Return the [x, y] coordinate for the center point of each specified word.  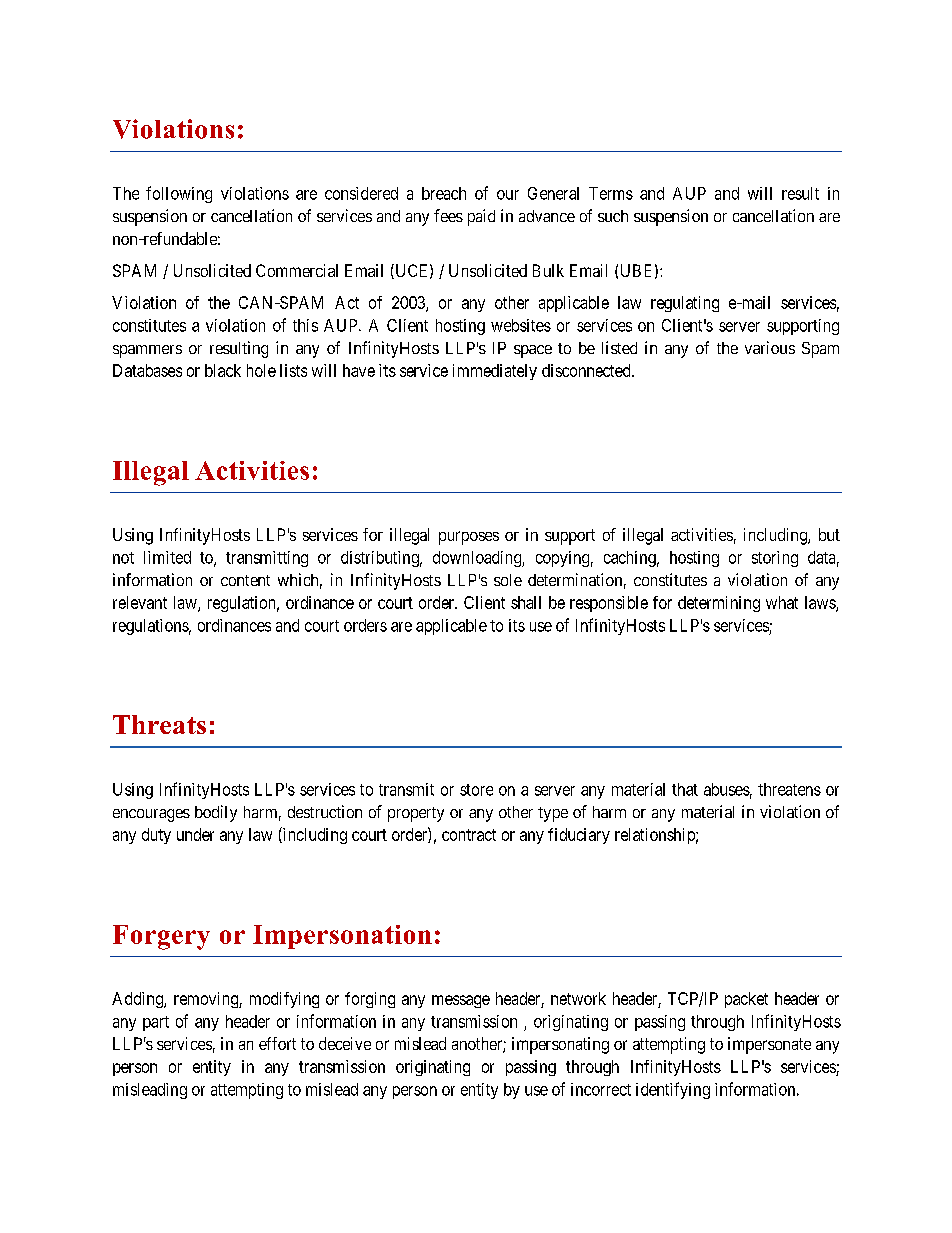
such [613, 216]
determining [719, 604]
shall [526, 602]
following [179, 194]
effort [277, 1043]
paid [481, 217]
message [461, 1001]
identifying [673, 1090]
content [245, 580]
